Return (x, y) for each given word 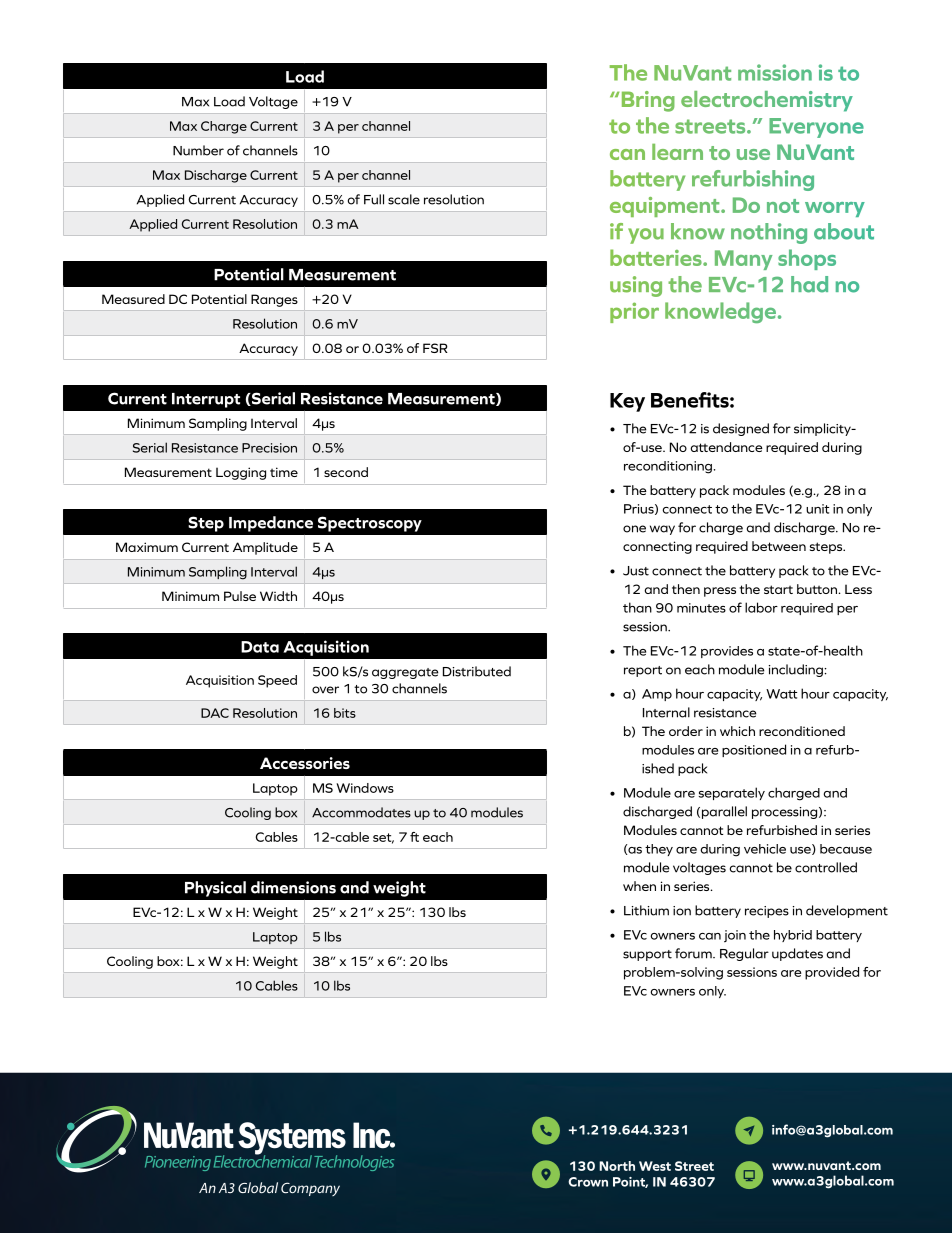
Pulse (240, 596)
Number (198, 150)
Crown (588, 1182)
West (655, 1166)
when (639, 886)
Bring (648, 101)
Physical (215, 889)
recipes (767, 912)
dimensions (293, 887)
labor (761, 607)
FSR (435, 348)
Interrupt (206, 400)
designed (741, 429)
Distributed (477, 671)
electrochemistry (767, 101)
